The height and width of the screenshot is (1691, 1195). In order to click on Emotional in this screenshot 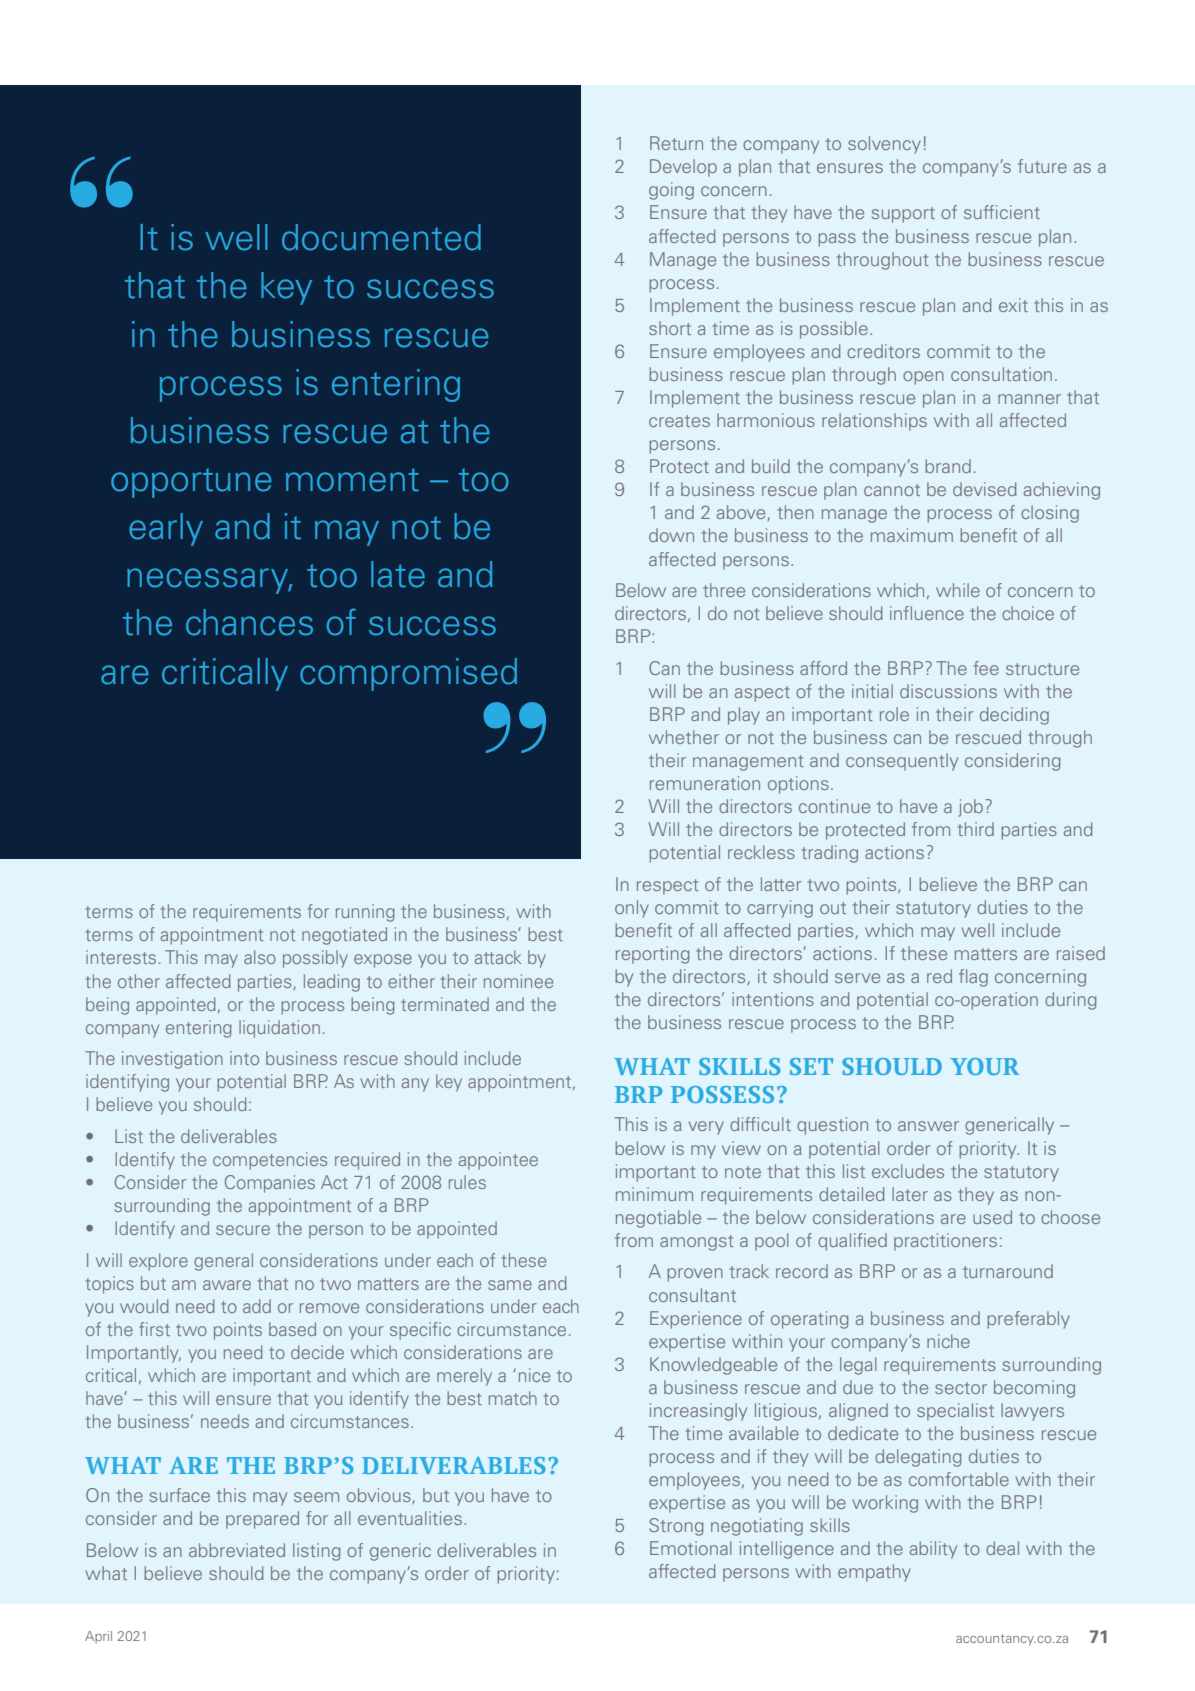, I will do `click(691, 1548)`.
